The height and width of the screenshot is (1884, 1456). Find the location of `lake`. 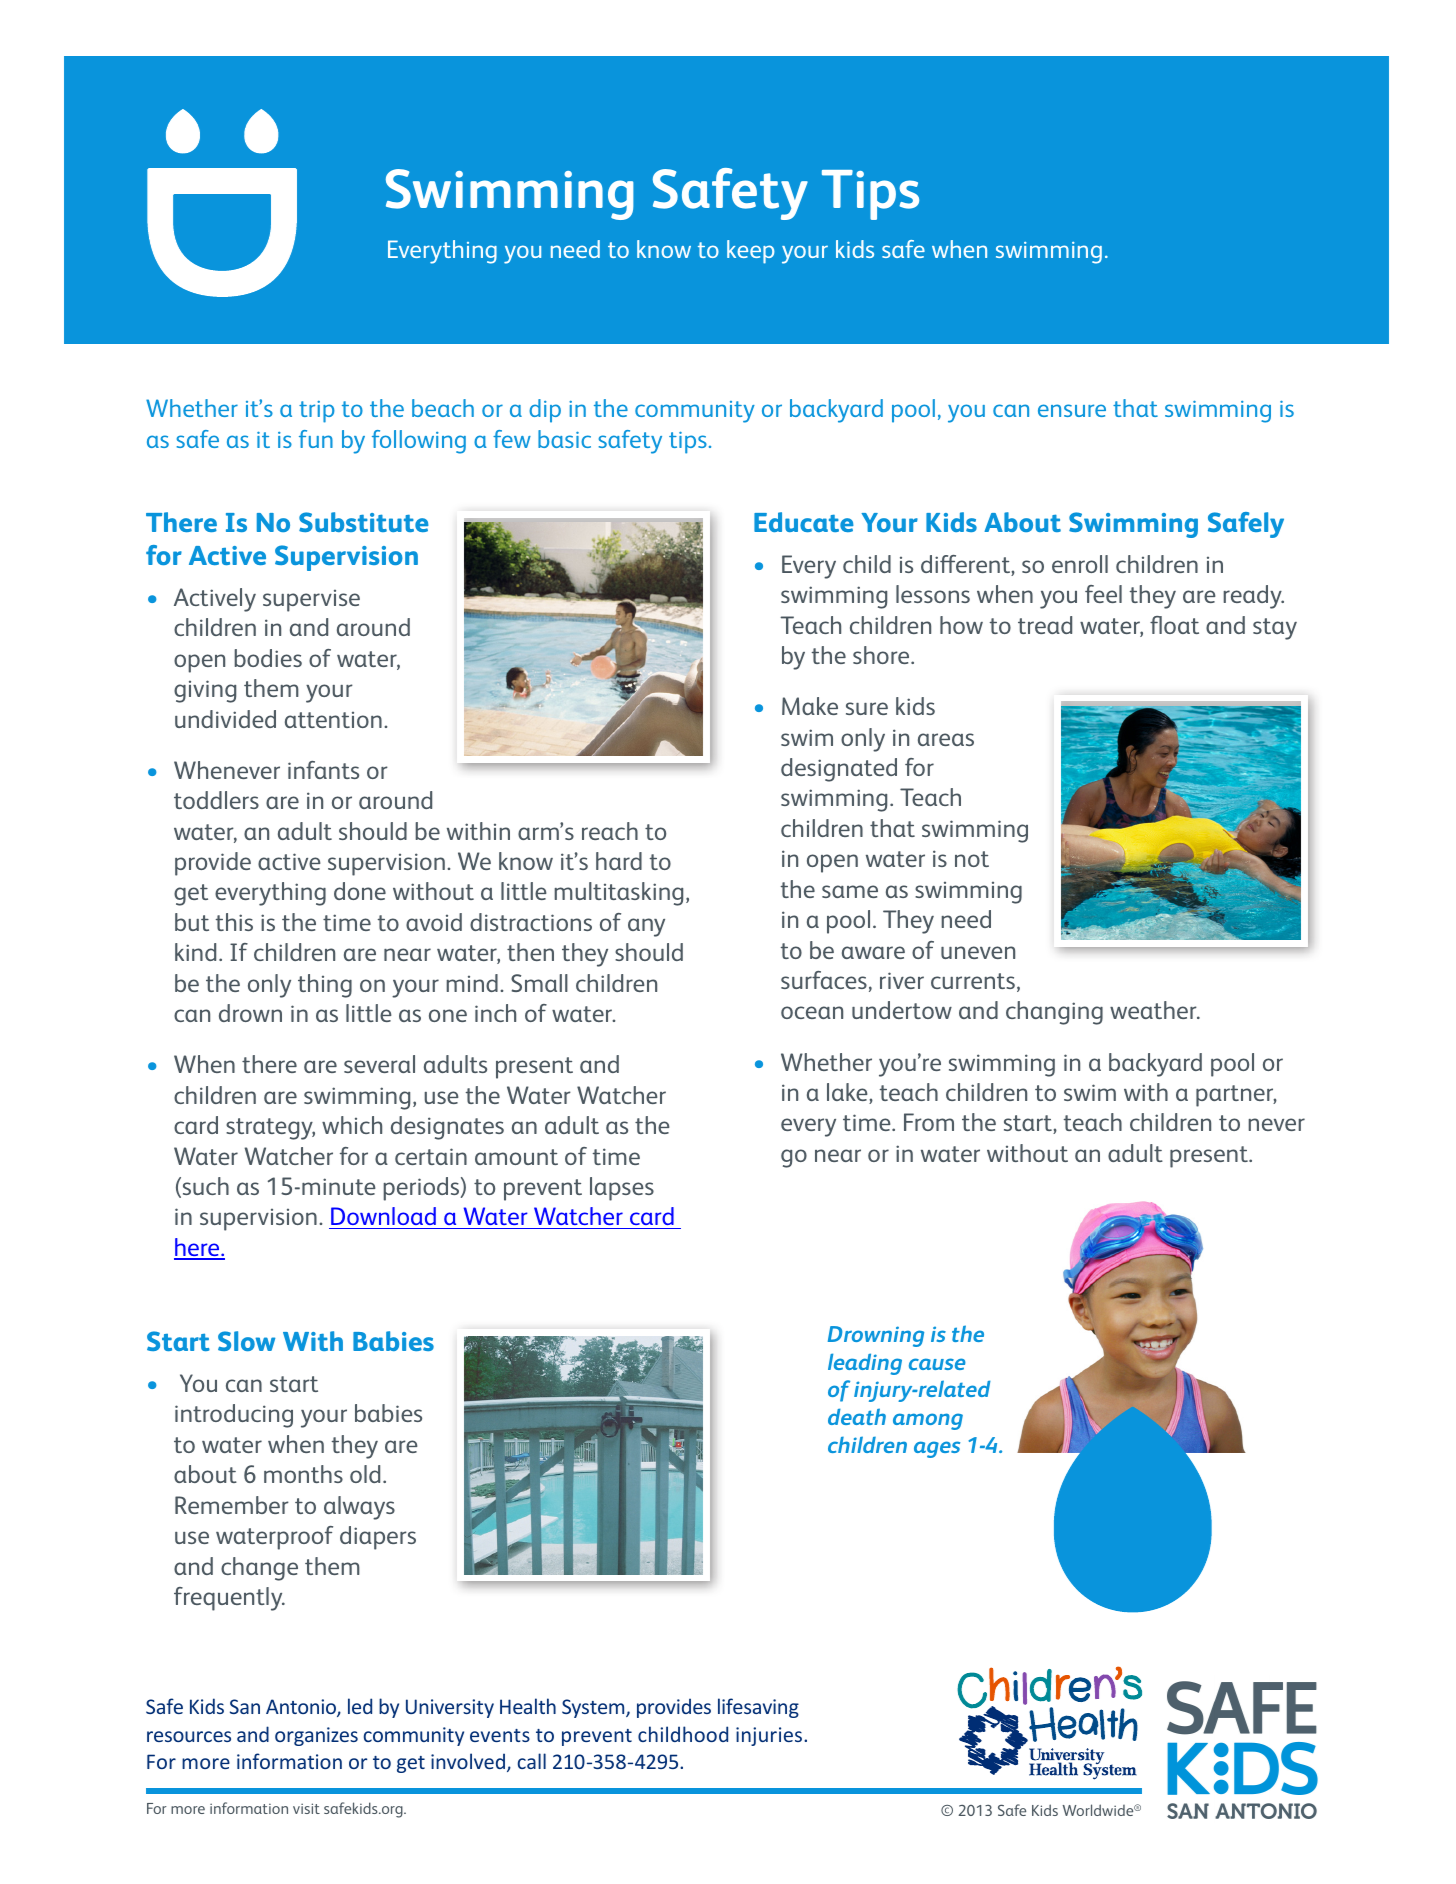

lake is located at coordinates (848, 1093).
